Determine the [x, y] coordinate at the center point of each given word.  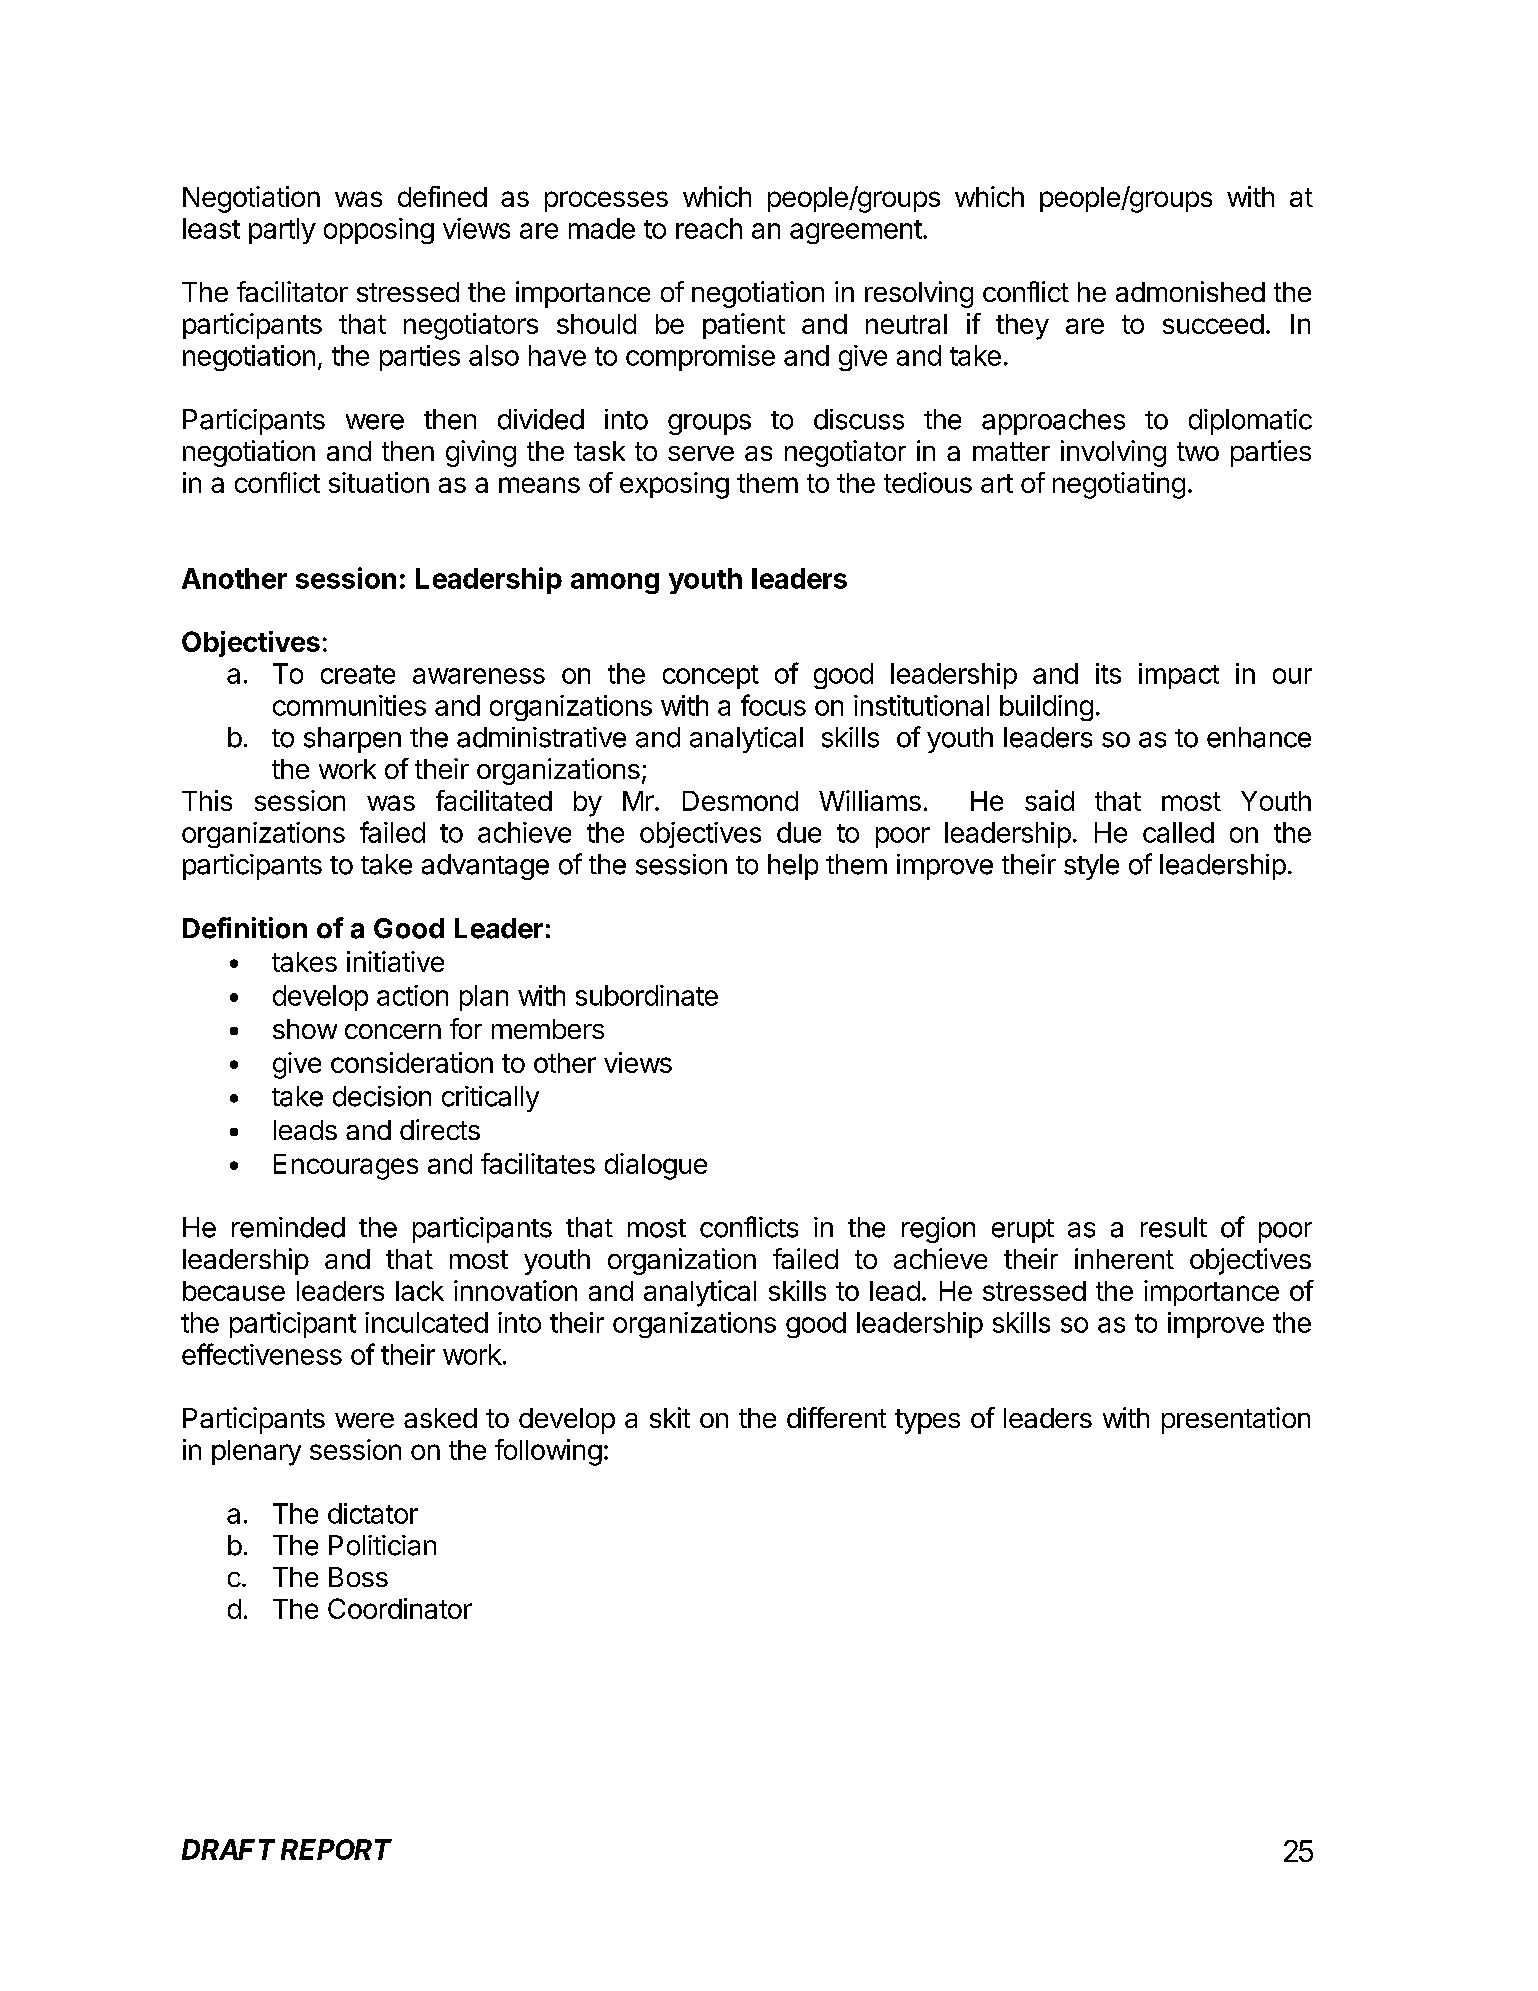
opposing [379, 231]
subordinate [647, 995]
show [305, 1029]
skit [670, 1417]
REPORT [336, 1849]
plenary [256, 1453]
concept [711, 677]
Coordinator [400, 1608]
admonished [1190, 291]
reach [709, 228]
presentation [1236, 1420]
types [927, 1421]
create [358, 674]
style [1091, 867]
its [1108, 673]
